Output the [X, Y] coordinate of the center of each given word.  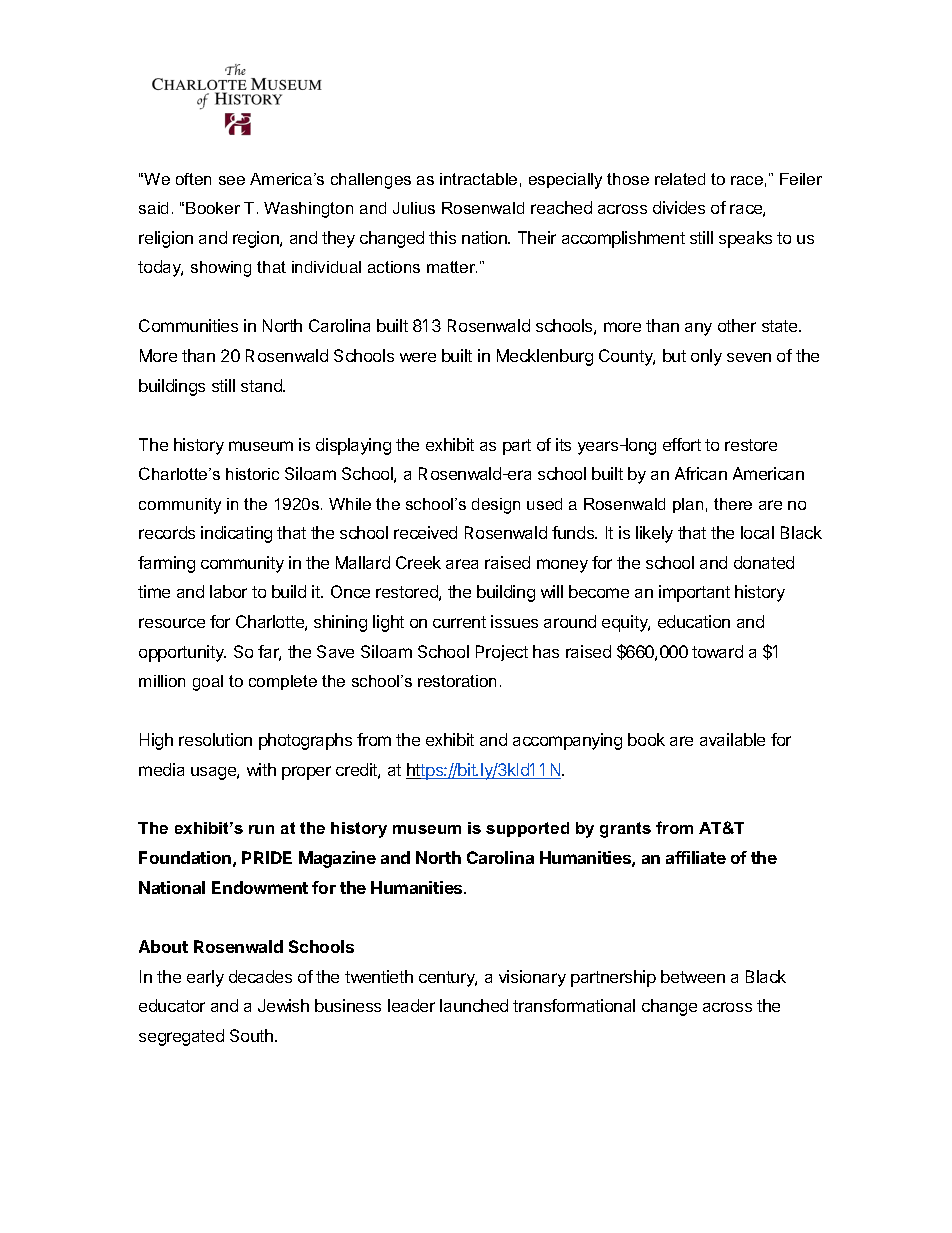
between [693, 976]
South [253, 1035]
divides [679, 207]
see [232, 180]
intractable [478, 179]
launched [474, 1005]
